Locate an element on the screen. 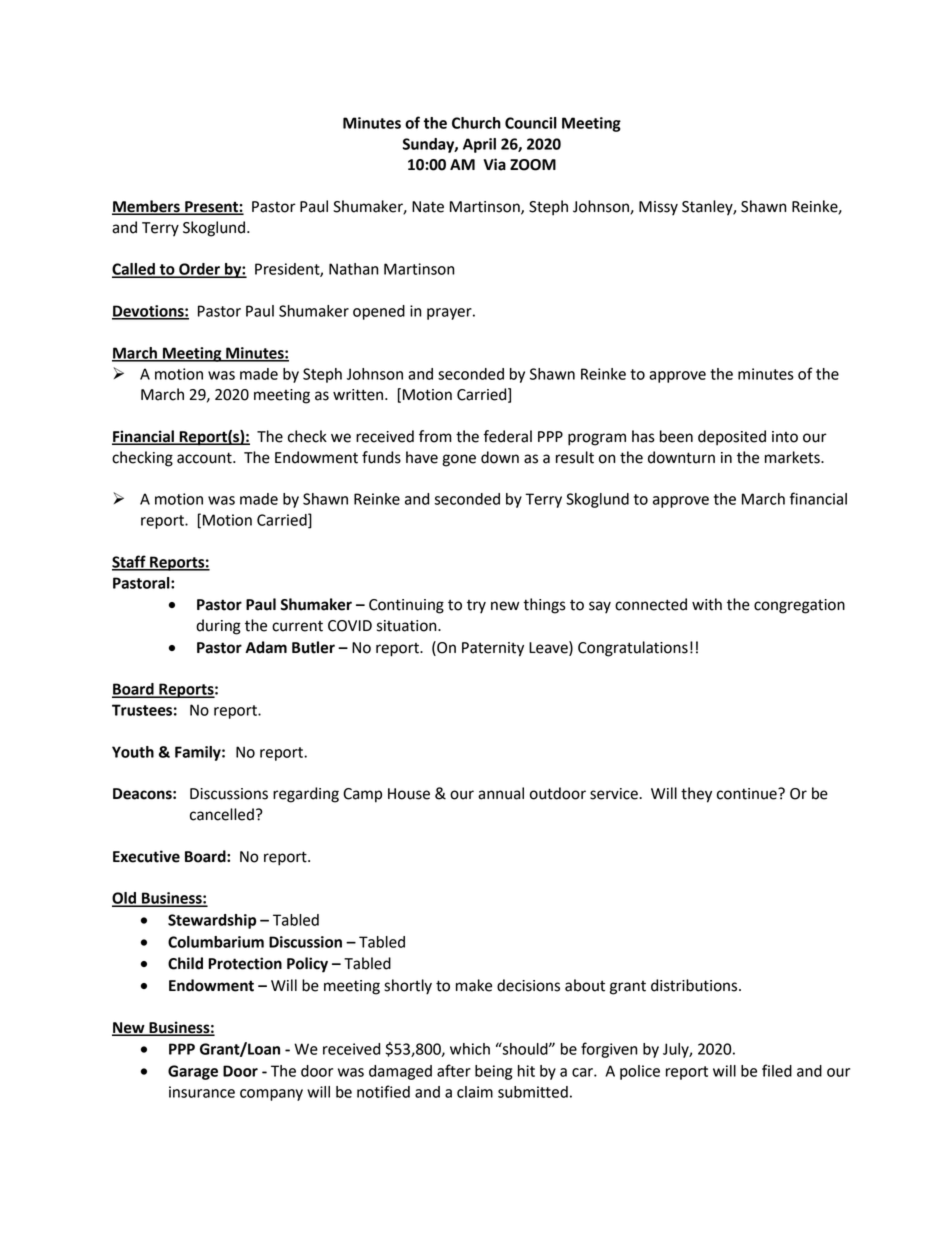  Members is located at coordinates (147, 207).
